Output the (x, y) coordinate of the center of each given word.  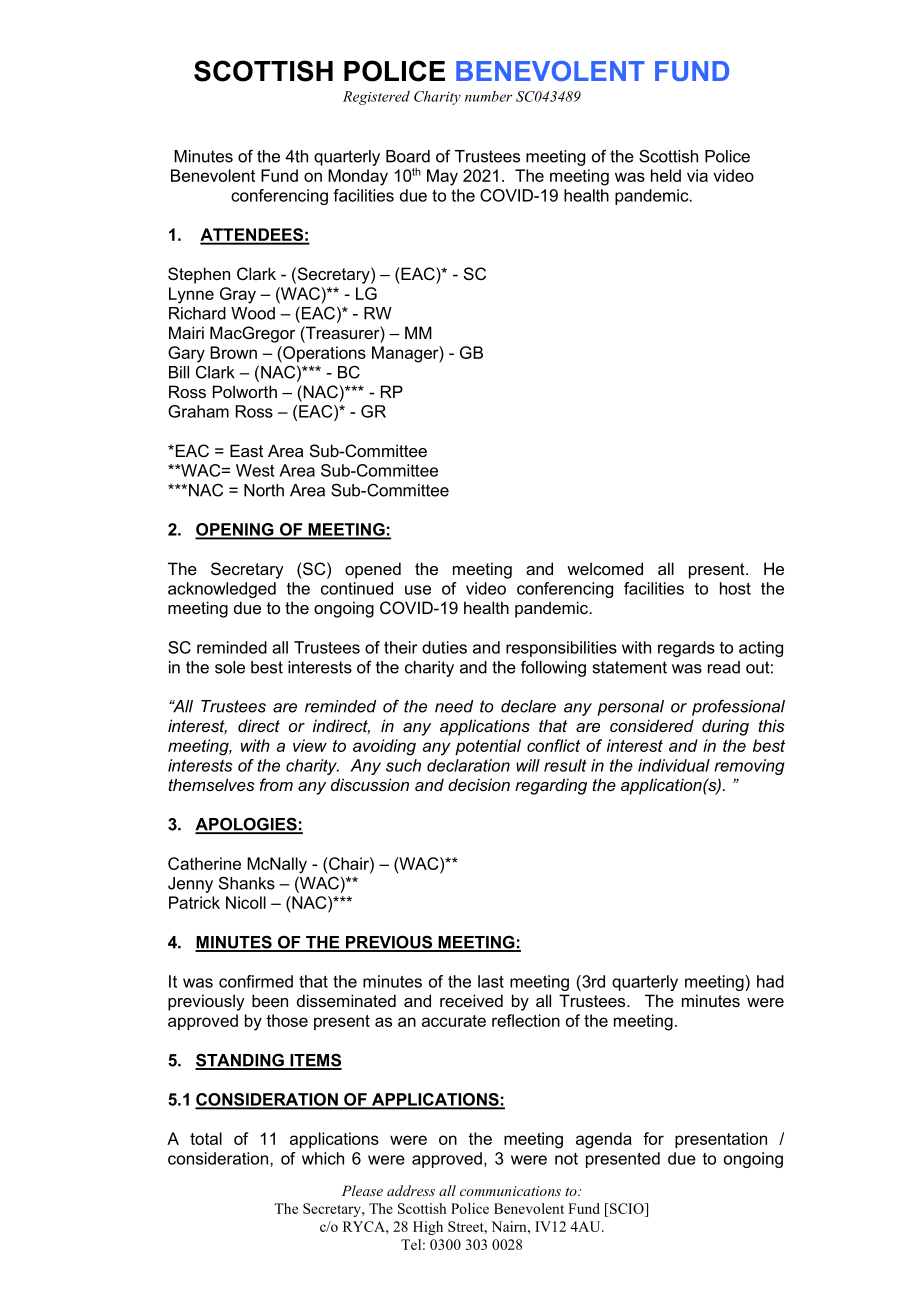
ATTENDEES (252, 236)
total (206, 1138)
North (264, 490)
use (418, 590)
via (697, 175)
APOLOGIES (247, 825)
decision (479, 784)
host (735, 588)
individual (674, 765)
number (488, 96)
